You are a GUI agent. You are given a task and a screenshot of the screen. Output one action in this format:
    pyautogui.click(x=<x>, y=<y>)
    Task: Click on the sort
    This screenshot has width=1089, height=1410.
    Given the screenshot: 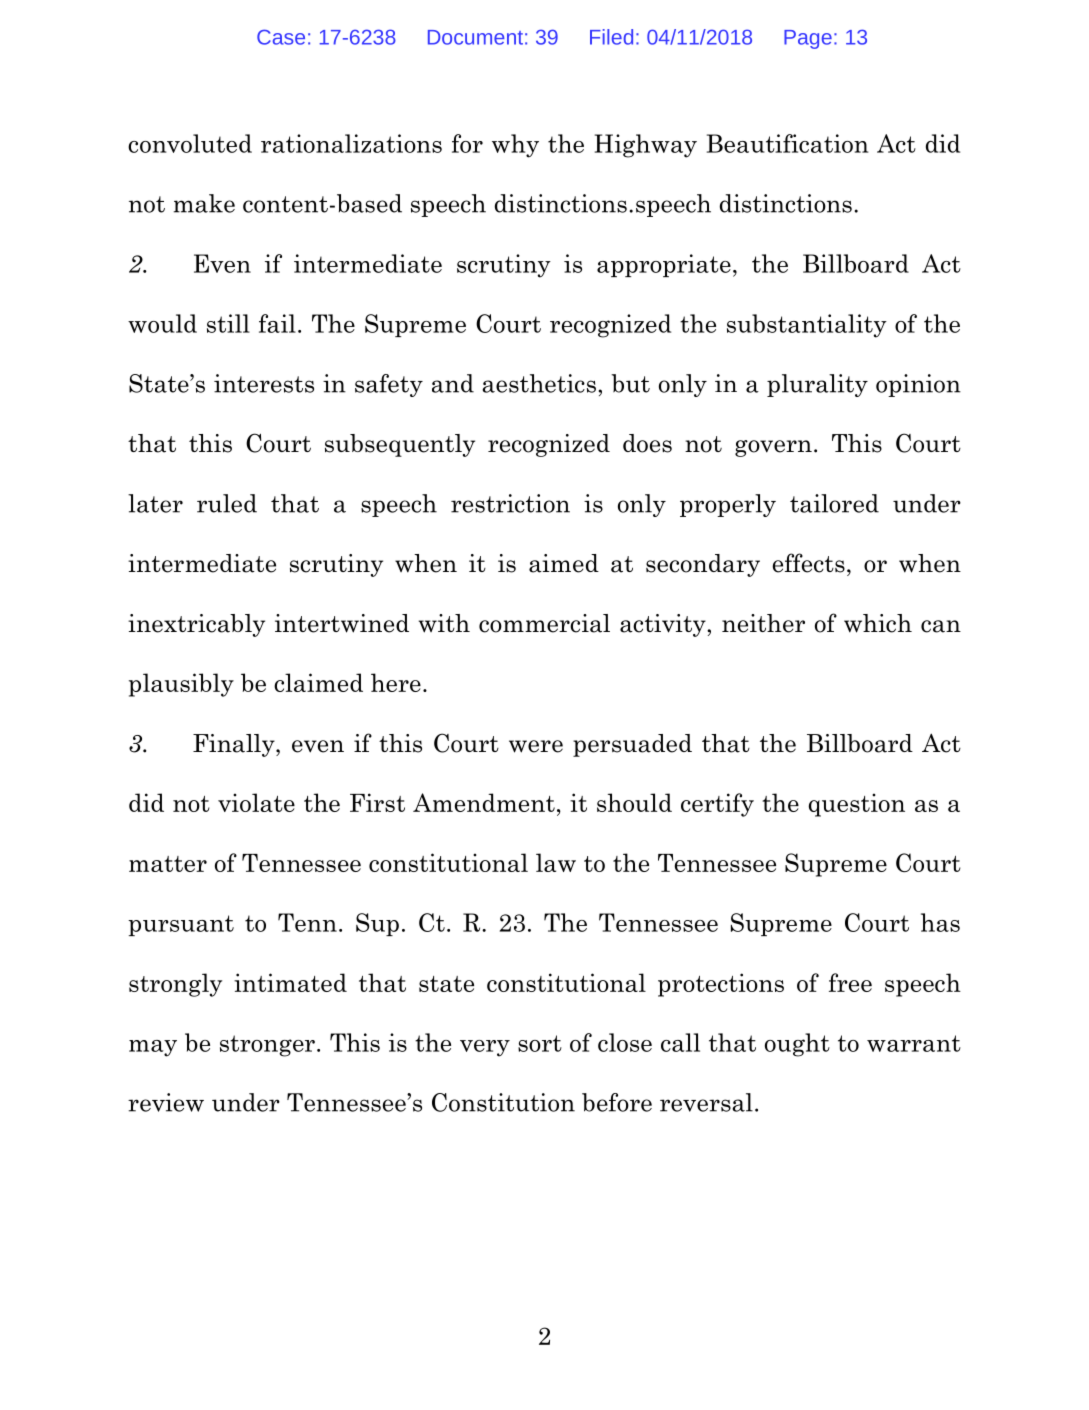 What is the action you would take?
    pyautogui.click(x=540, y=1043)
